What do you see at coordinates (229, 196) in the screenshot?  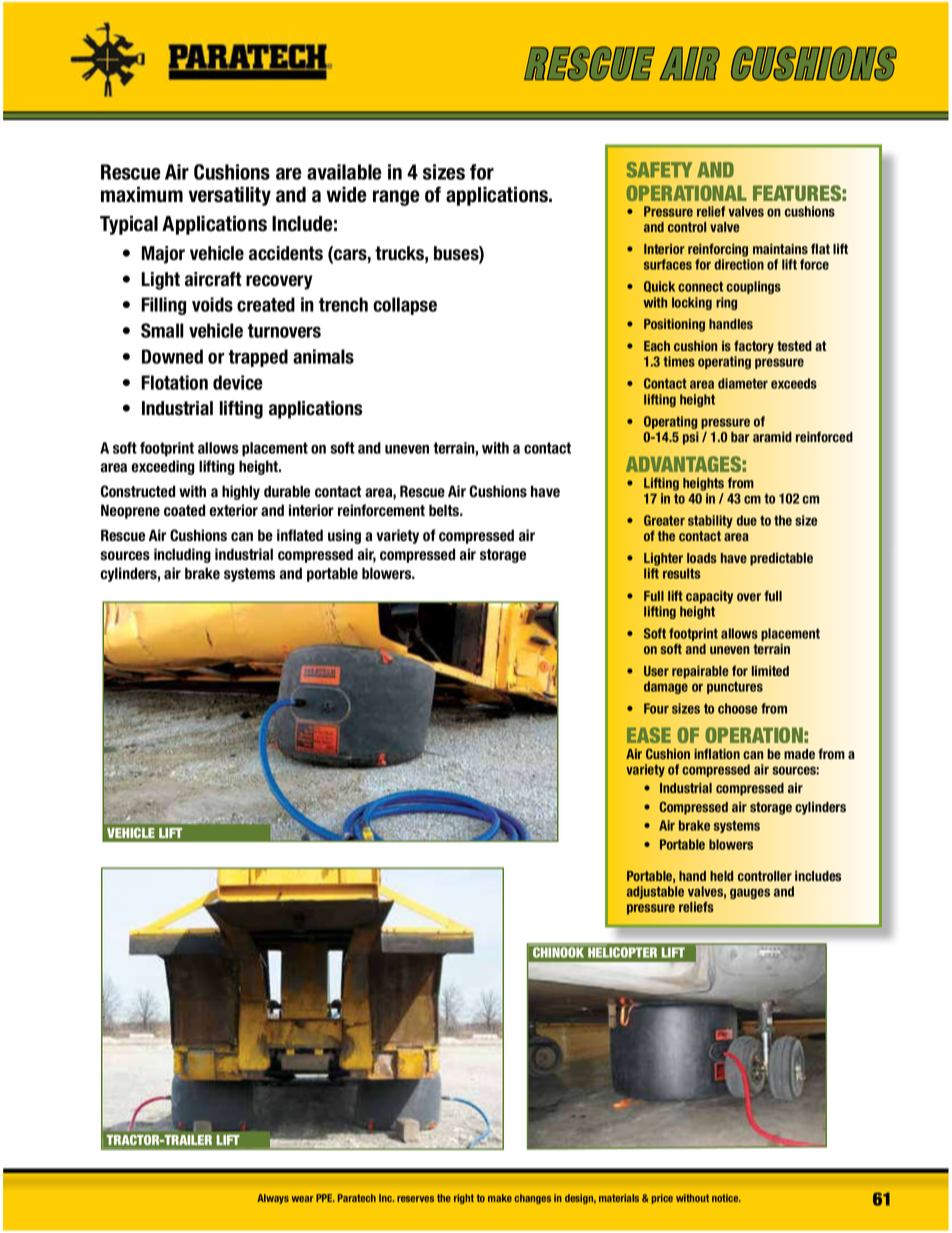 I see `versatility` at bounding box center [229, 196].
